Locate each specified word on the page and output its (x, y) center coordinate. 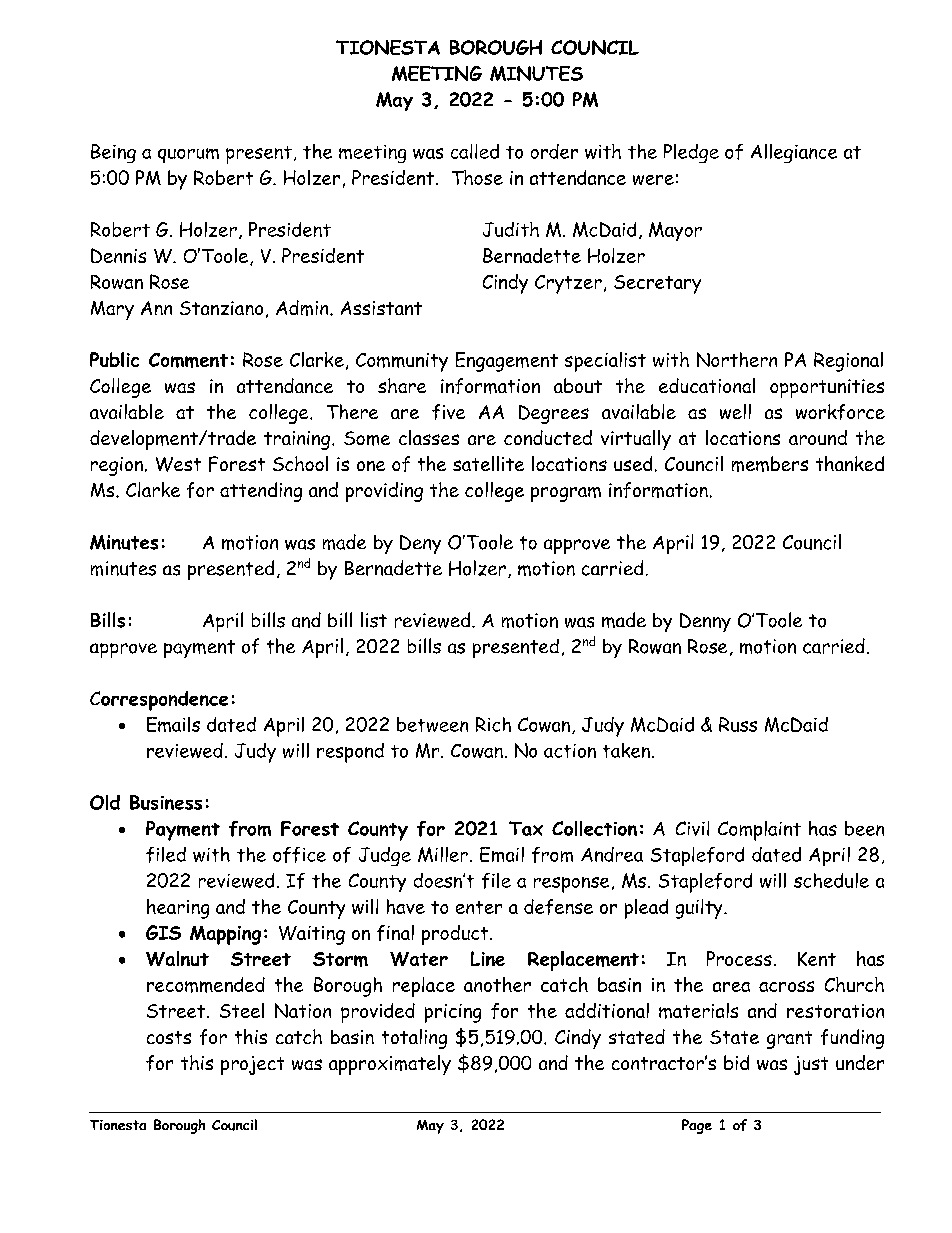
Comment (188, 360)
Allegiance (794, 153)
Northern (737, 359)
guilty (700, 909)
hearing (178, 909)
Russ (738, 724)
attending (261, 492)
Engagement (507, 362)
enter (479, 907)
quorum (188, 155)
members (770, 464)
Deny (420, 544)
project (252, 1065)
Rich (493, 724)
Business (166, 802)
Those (477, 177)
